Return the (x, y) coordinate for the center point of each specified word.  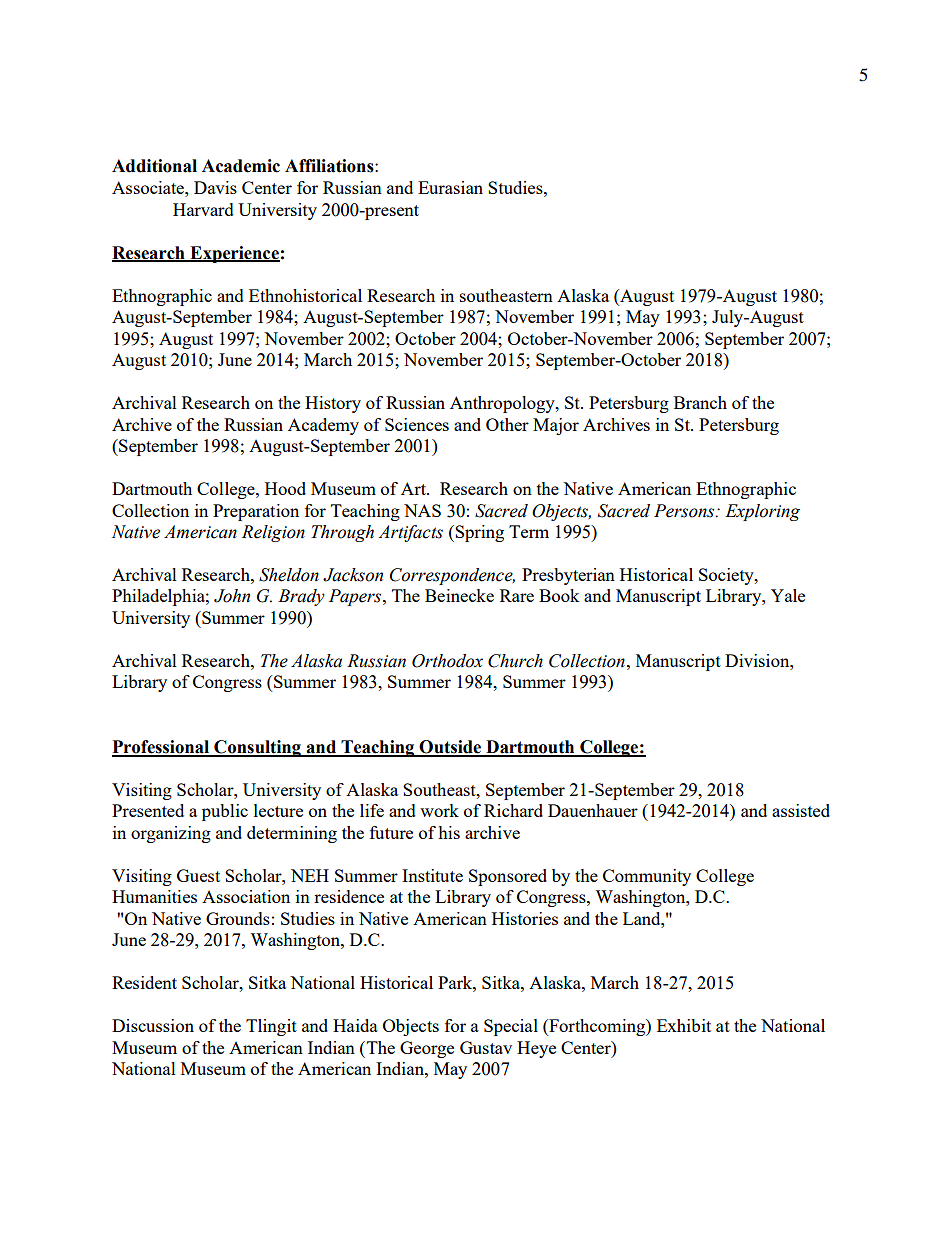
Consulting (257, 748)
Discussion (153, 1025)
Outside (451, 748)
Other (507, 424)
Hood (285, 488)
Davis (215, 187)
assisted (801, 810)
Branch (700, 402)
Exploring (762, 512)
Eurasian (450, 187)
